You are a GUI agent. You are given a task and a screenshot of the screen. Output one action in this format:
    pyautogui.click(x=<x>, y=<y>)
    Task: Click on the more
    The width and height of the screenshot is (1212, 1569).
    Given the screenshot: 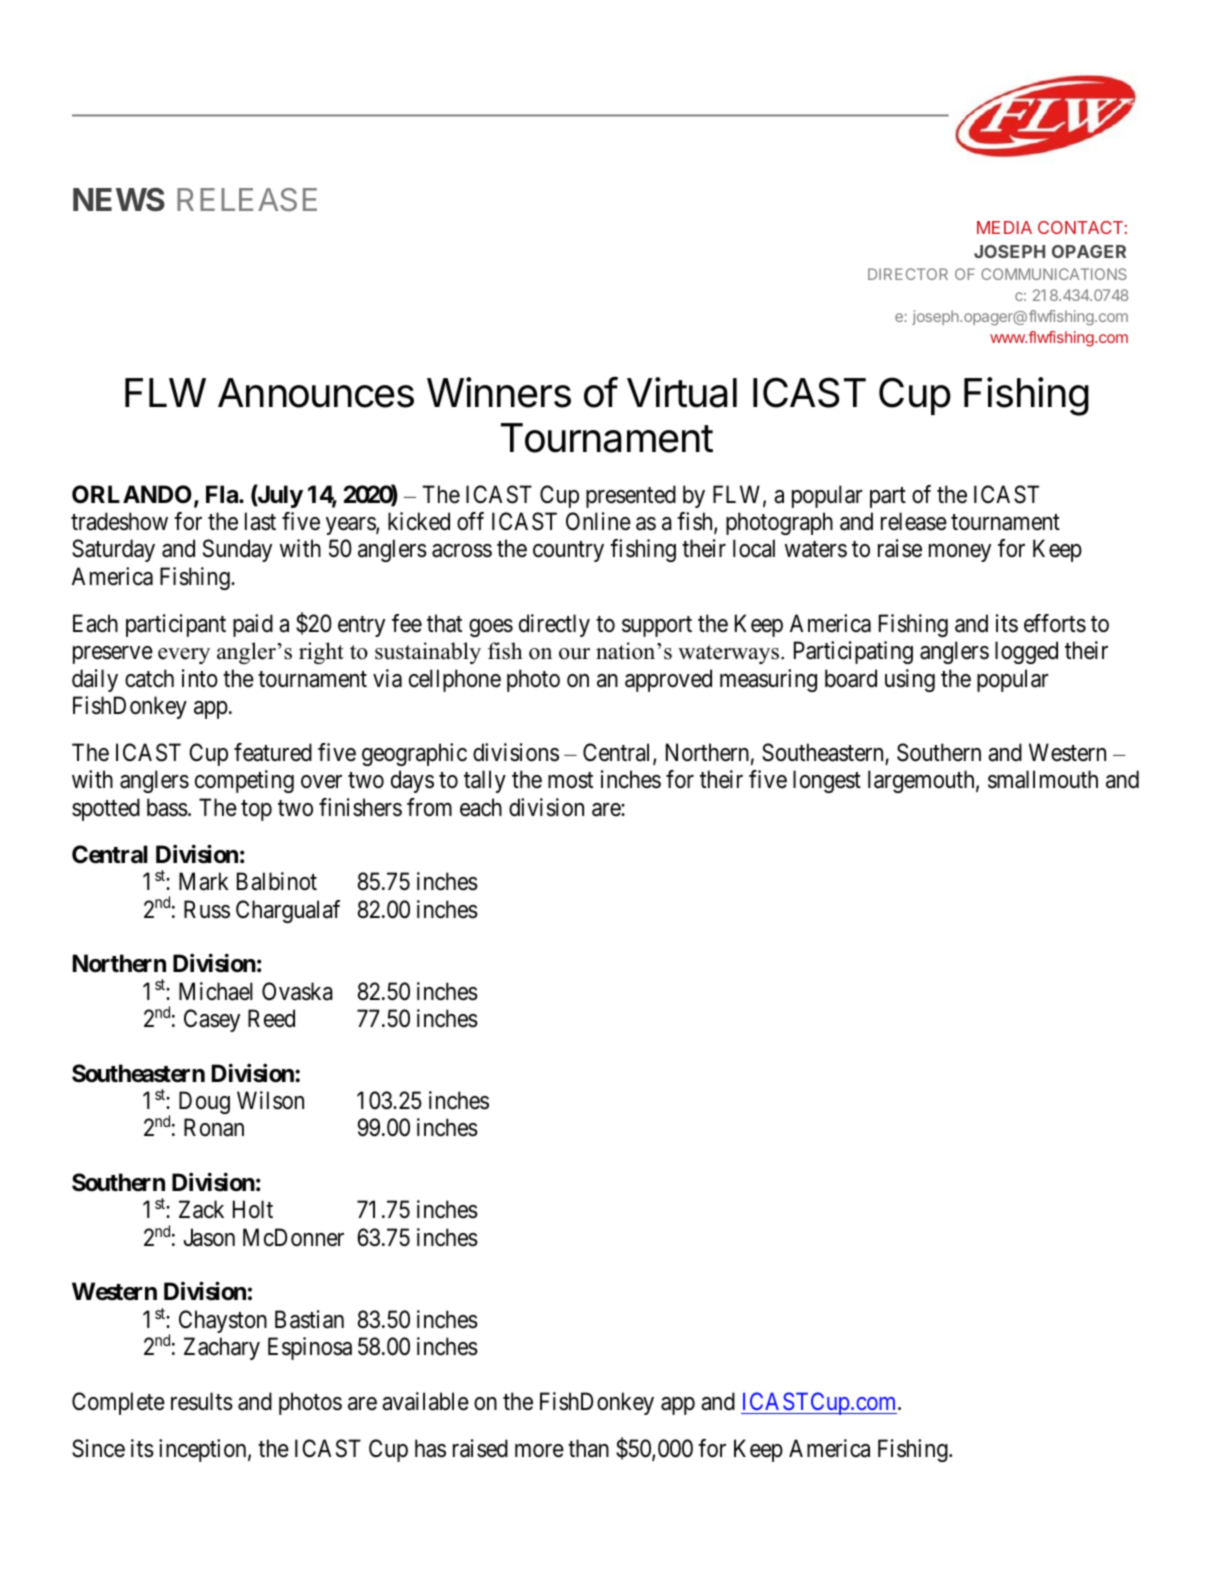 What is the action you would take?
    pyautogui.click(x=539, y=1451)
